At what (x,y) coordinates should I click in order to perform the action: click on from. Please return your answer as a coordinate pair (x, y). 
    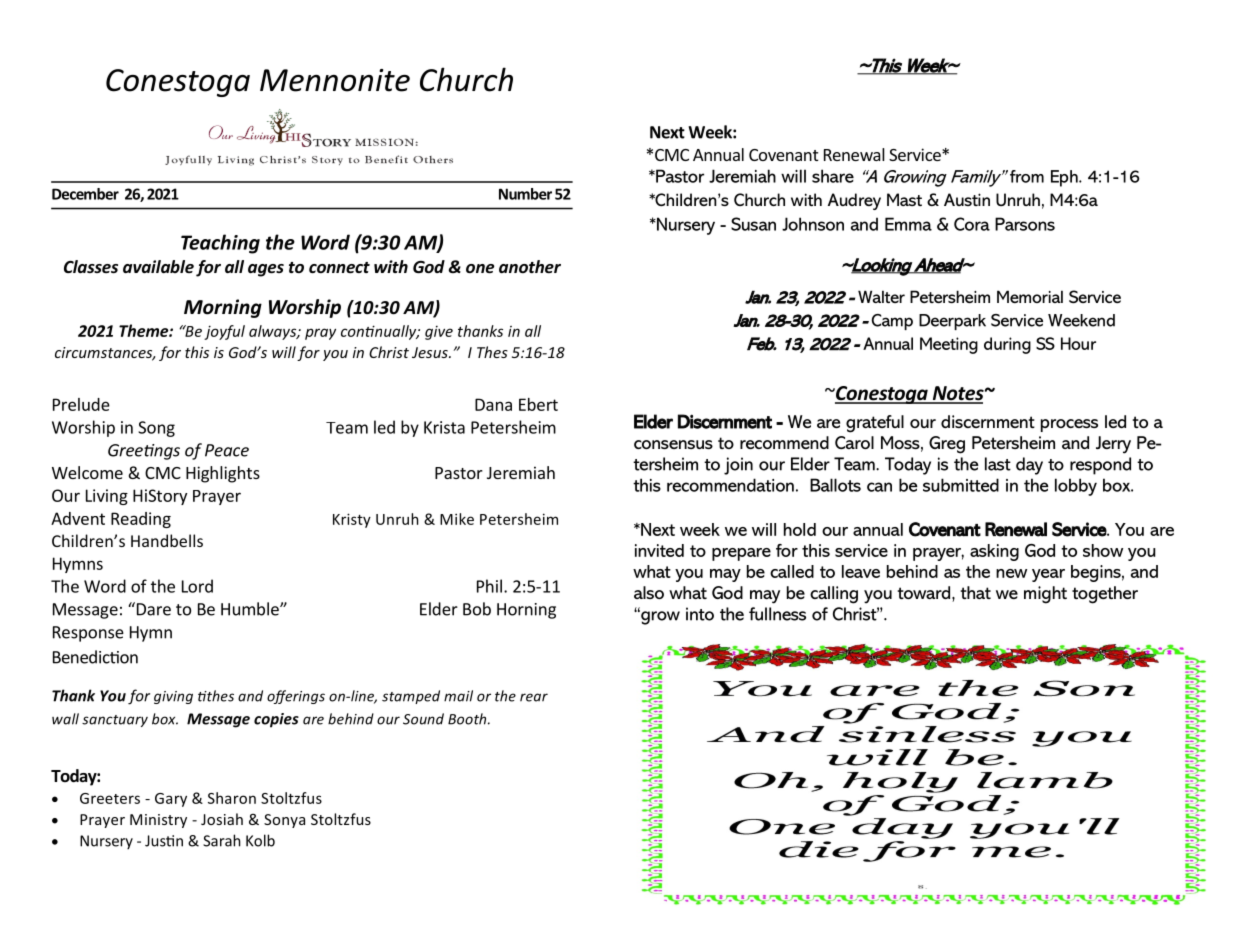
    Looking at the image, I should click on (1027, 176).
